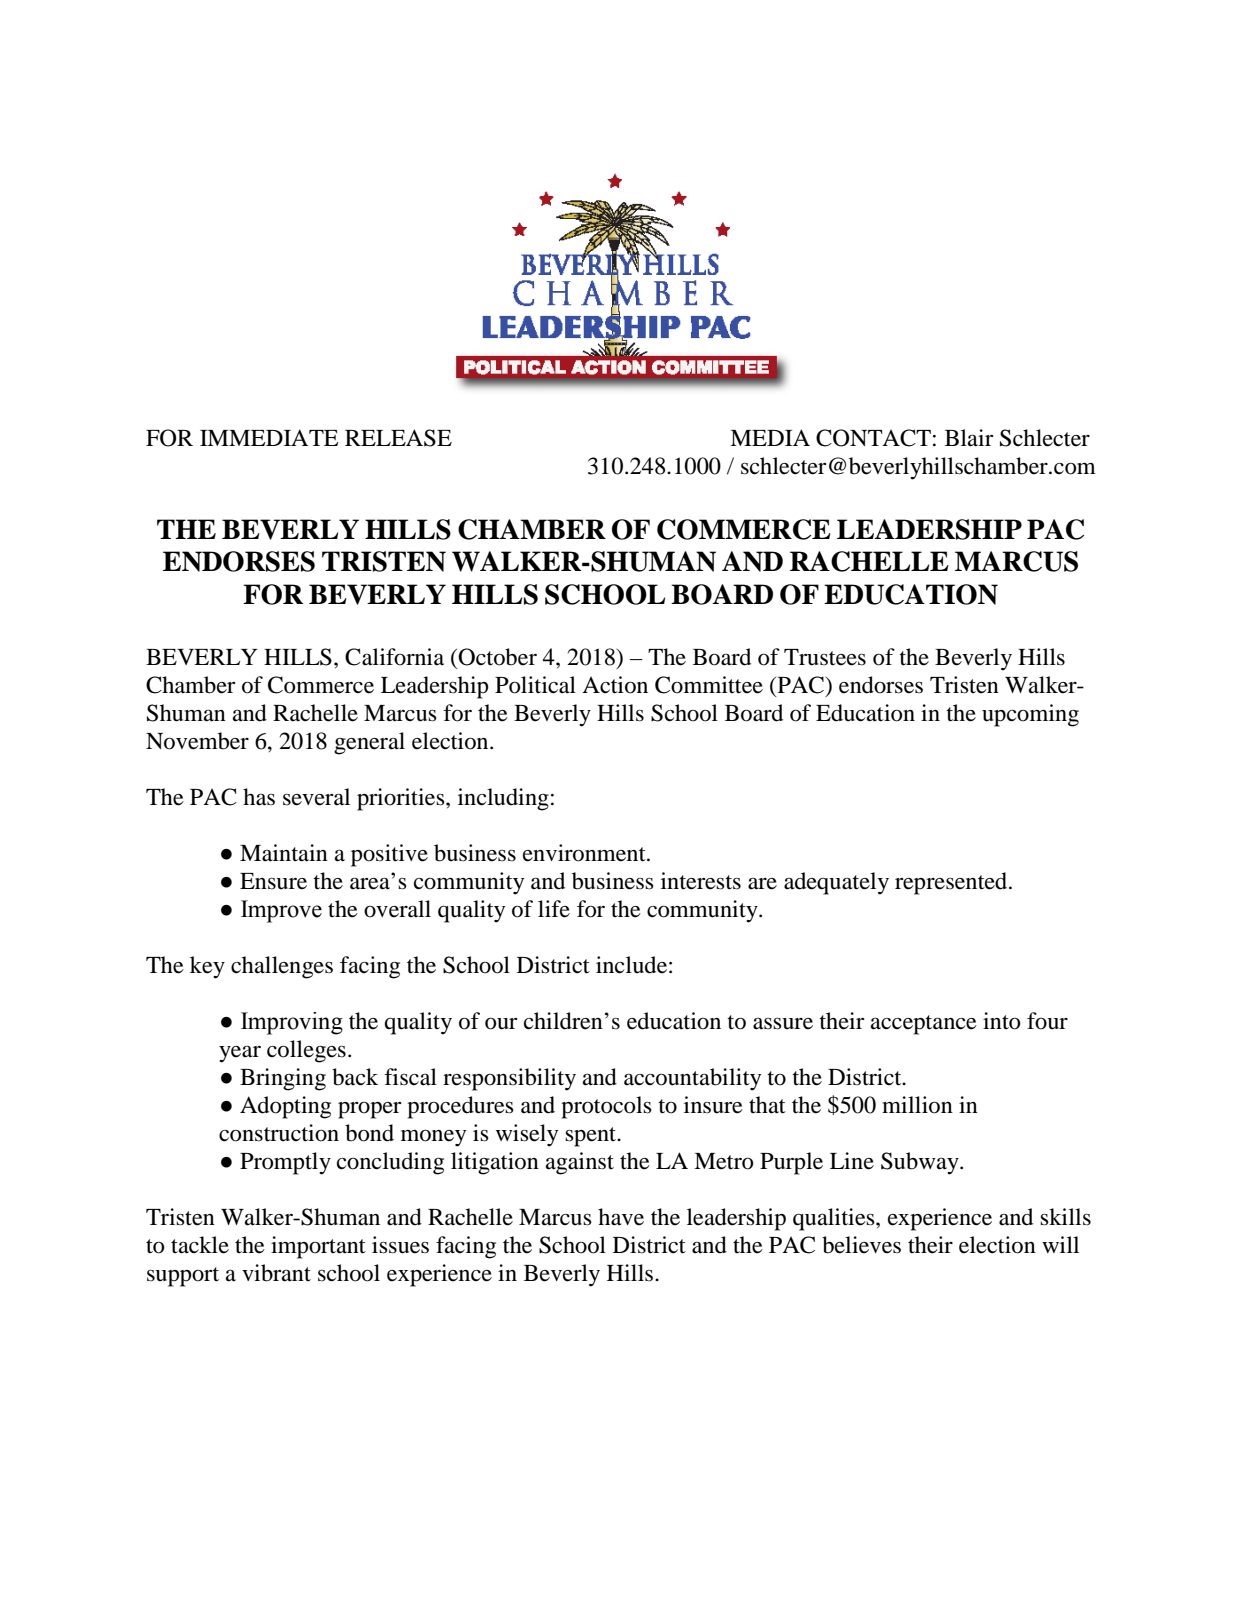  What do you see at coordinates (318, 1247) in the screenshot?
I see `important` at bounding box center [318, 1247].
